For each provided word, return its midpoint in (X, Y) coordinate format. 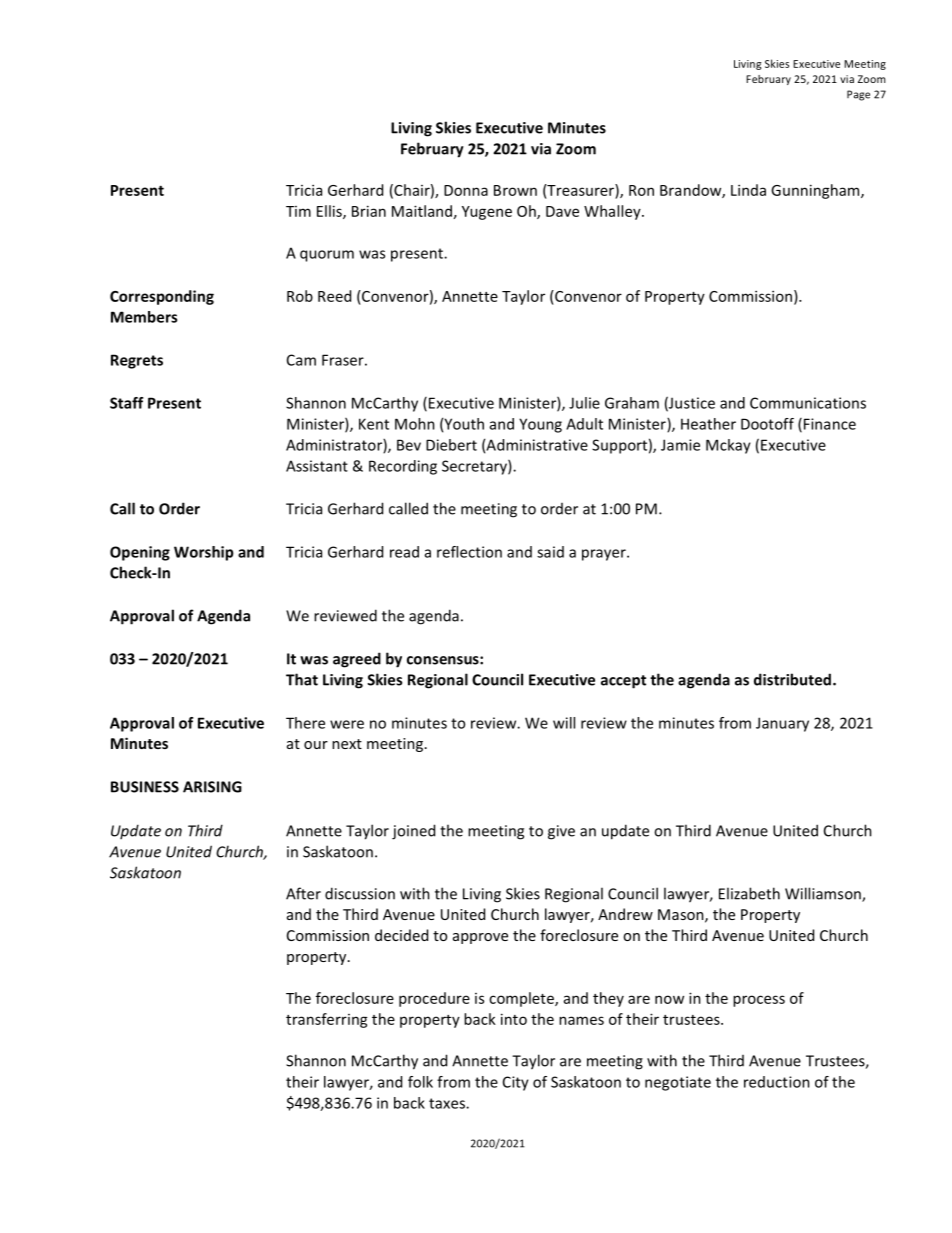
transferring (327, 1020)
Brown (515, 190)
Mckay (728, 446)
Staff (126, 403)
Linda (748, 190)
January (782, 724)
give (561, 832)
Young (540, 425)
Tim (298, 211)
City (516, 1083)
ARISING (212, 787)
